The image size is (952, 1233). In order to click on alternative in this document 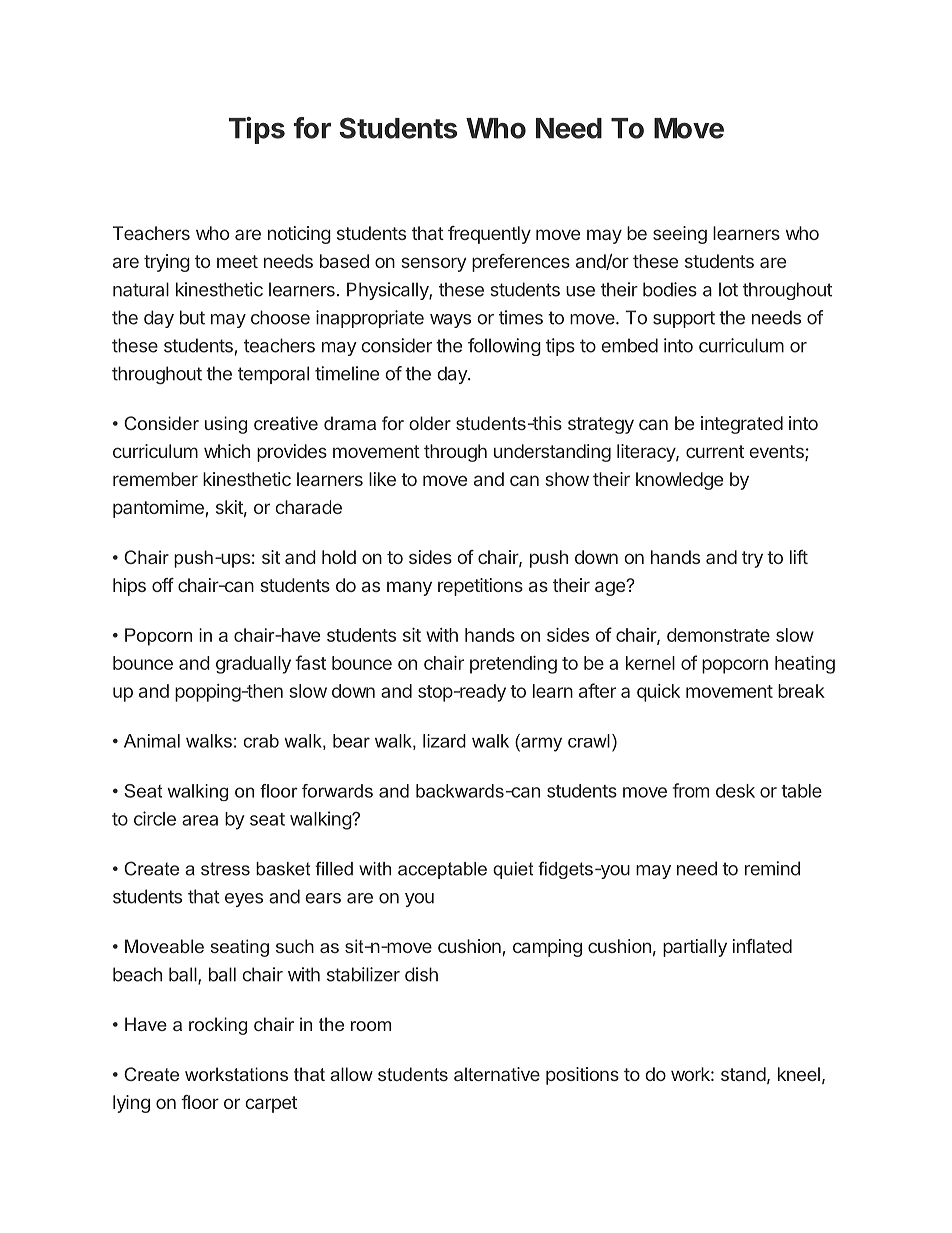, I will do `click(497, 1074)`.
